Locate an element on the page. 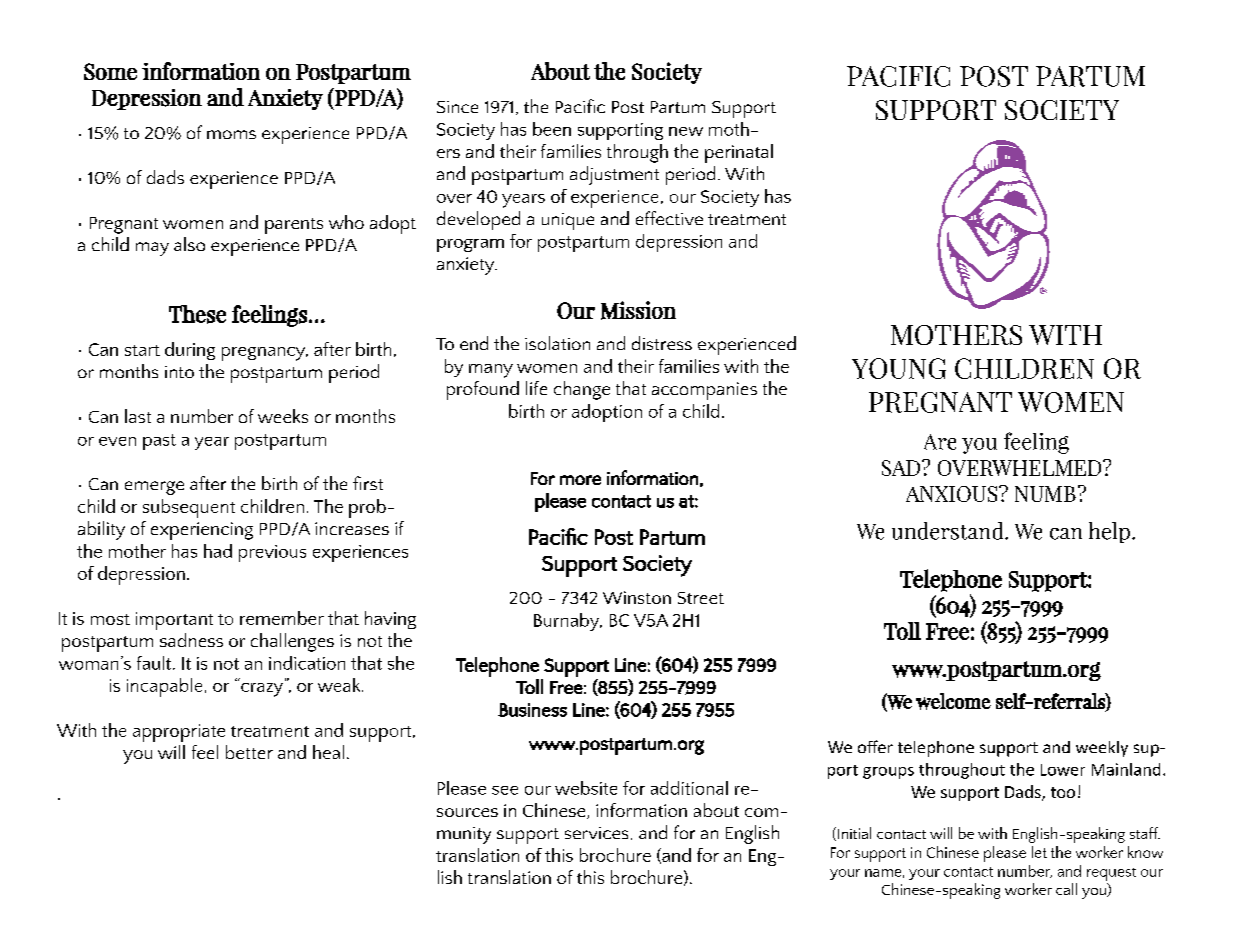 This image has height=952, width=1233. emerge is located at coordinates (154, 488).
